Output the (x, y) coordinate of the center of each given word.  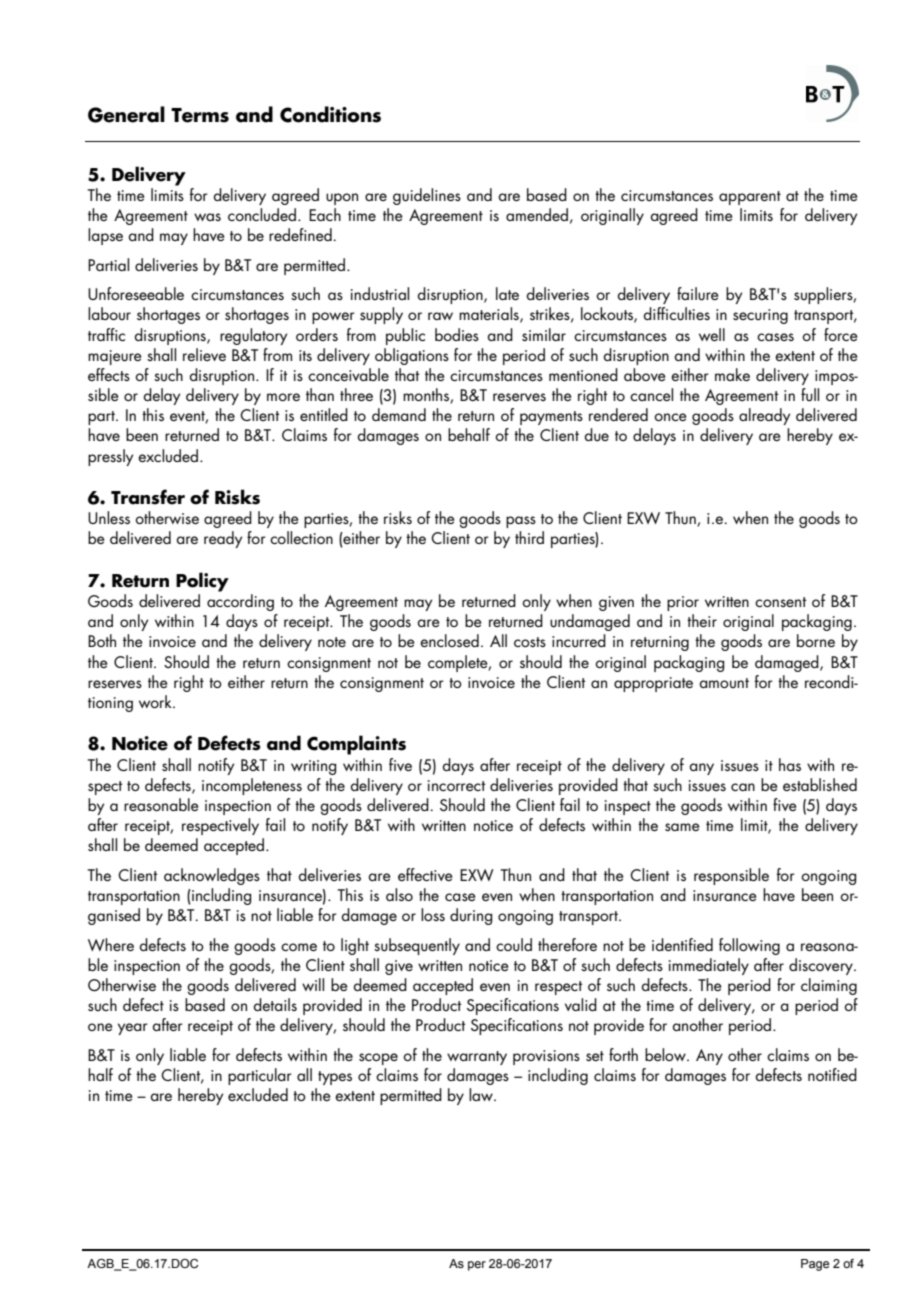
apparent (750, 198)
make (732, 374)
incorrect (456, 785)
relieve (204, 354)
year (133, 1029)
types (335, 1078)
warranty (477, 1058)
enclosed (449, 640)
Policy (202, 582)
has (790, 764)
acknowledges (212, 876)
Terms (200, 115)
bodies (457, 334)
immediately (709, 966)
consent (780, 602)
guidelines (427, 196)
